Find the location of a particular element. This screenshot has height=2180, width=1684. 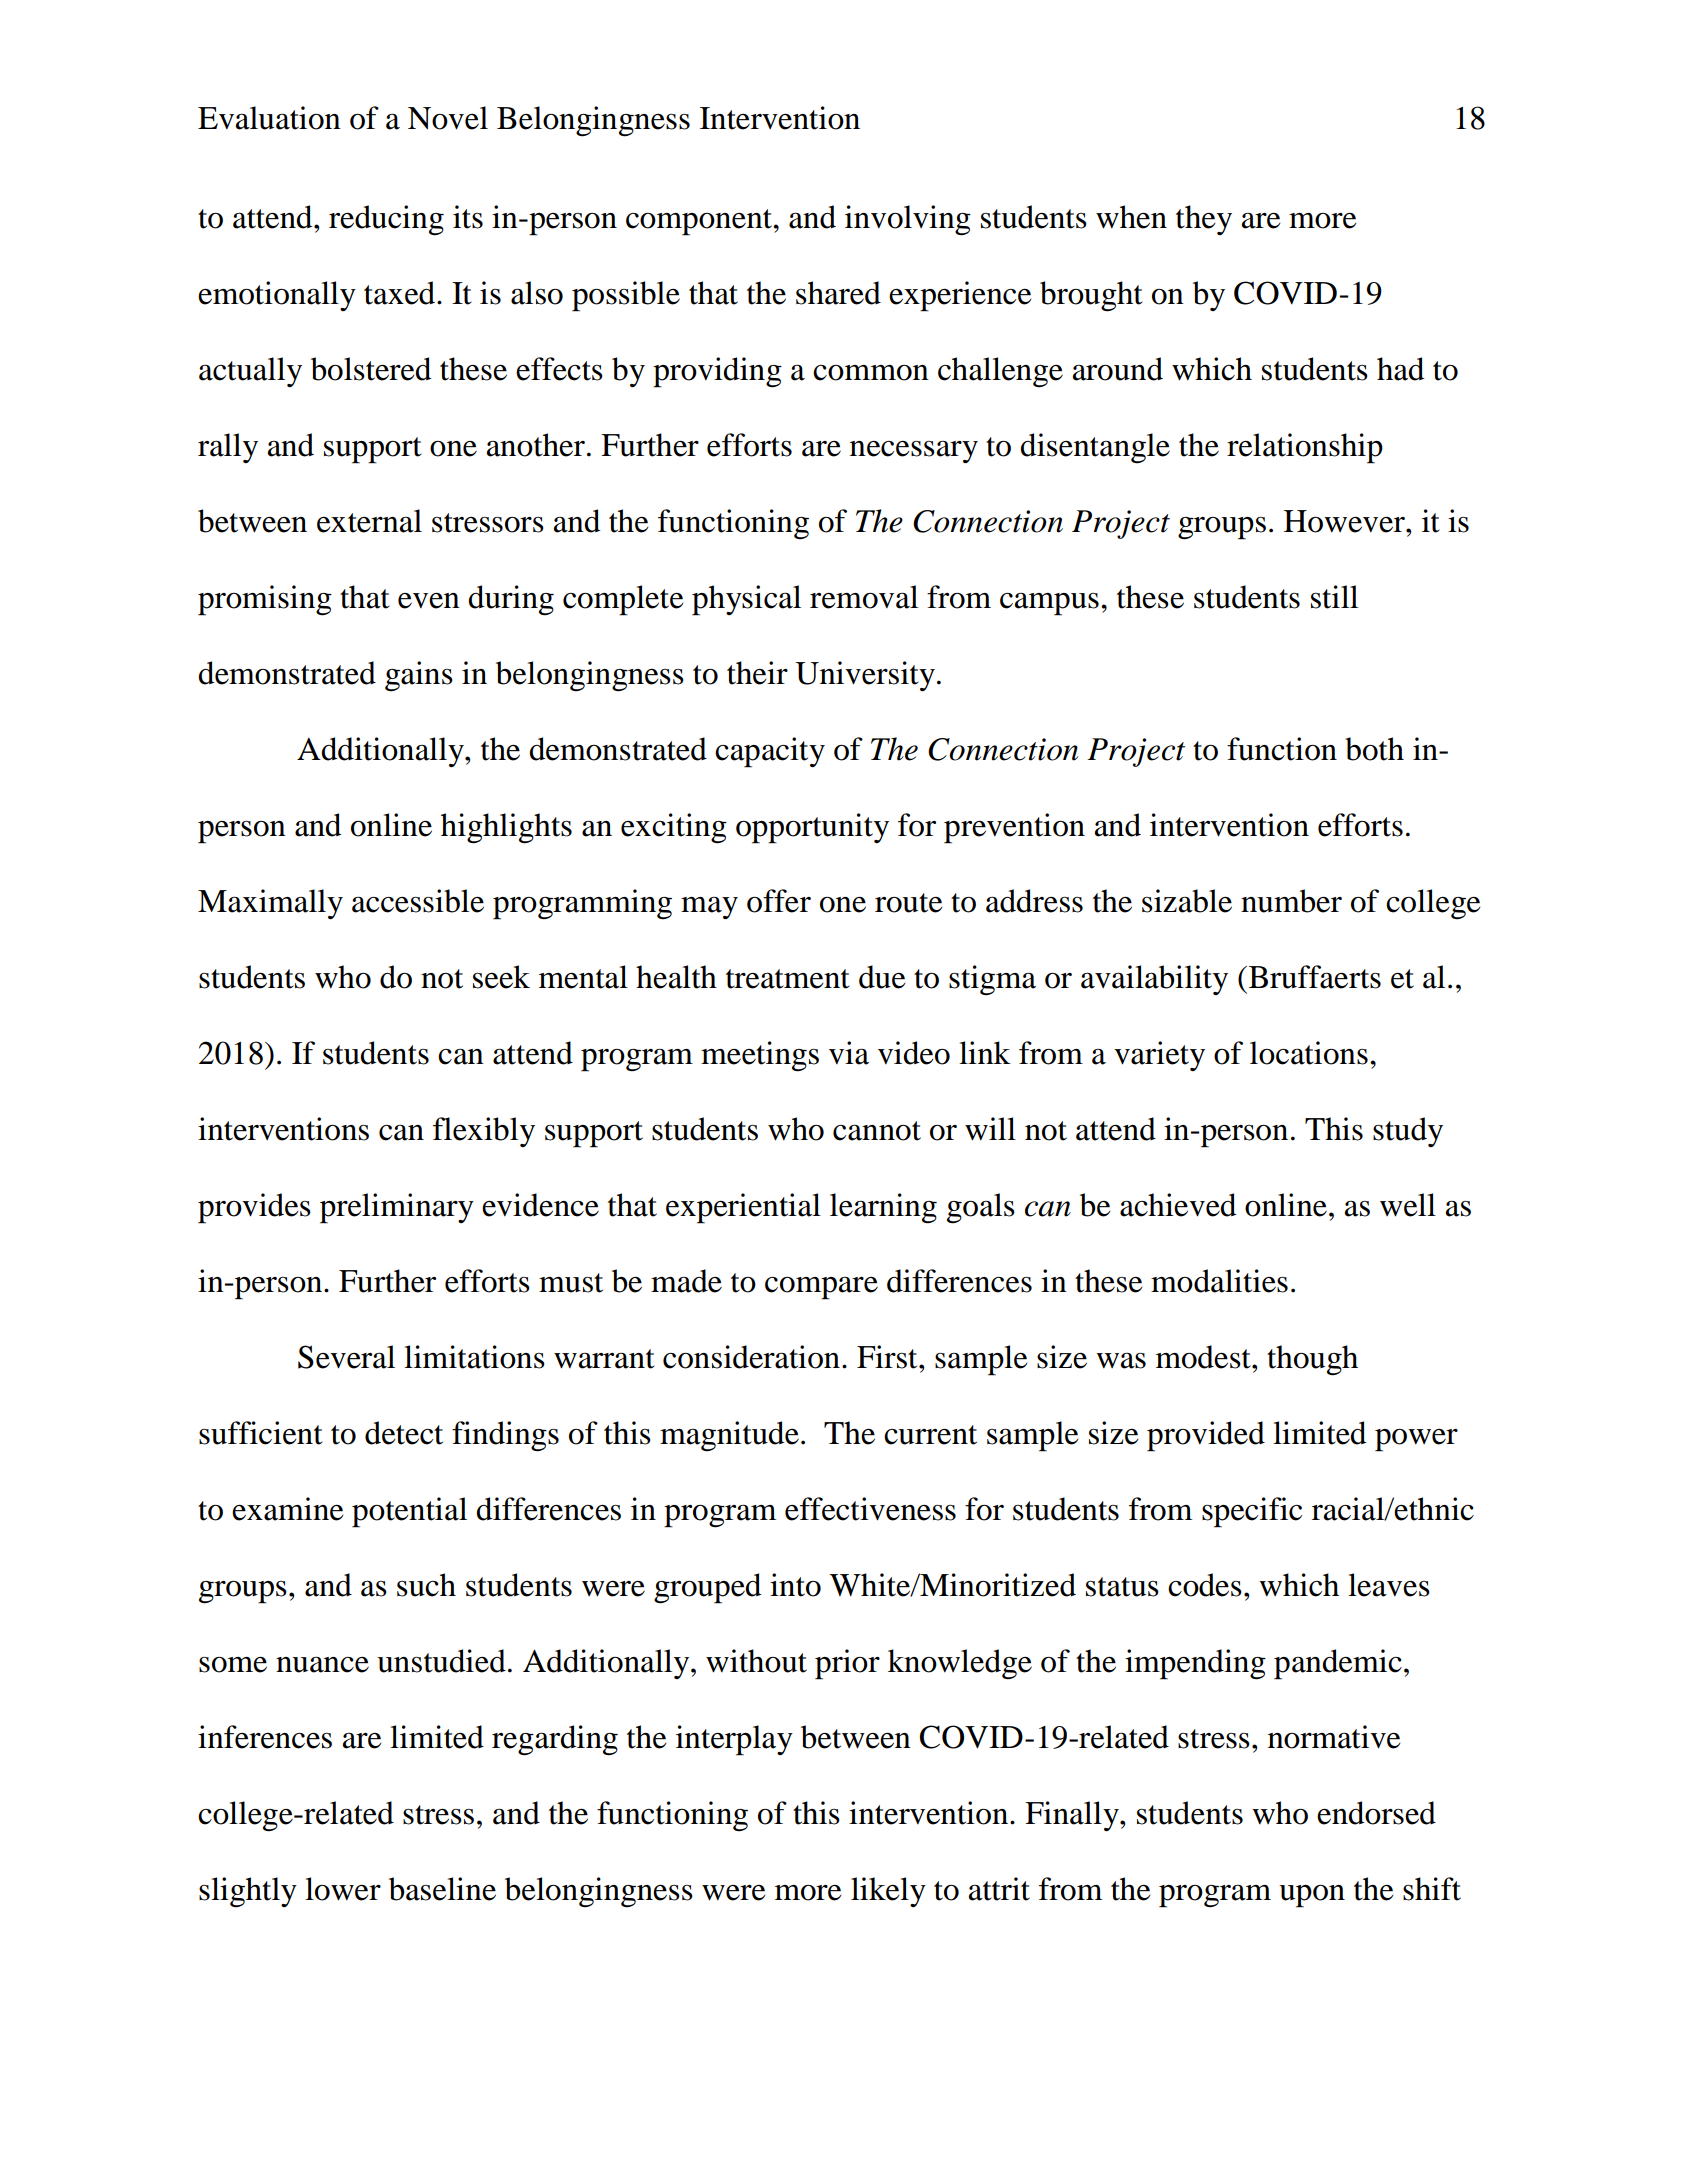

upon is located at coordinates (1312, 1896).
